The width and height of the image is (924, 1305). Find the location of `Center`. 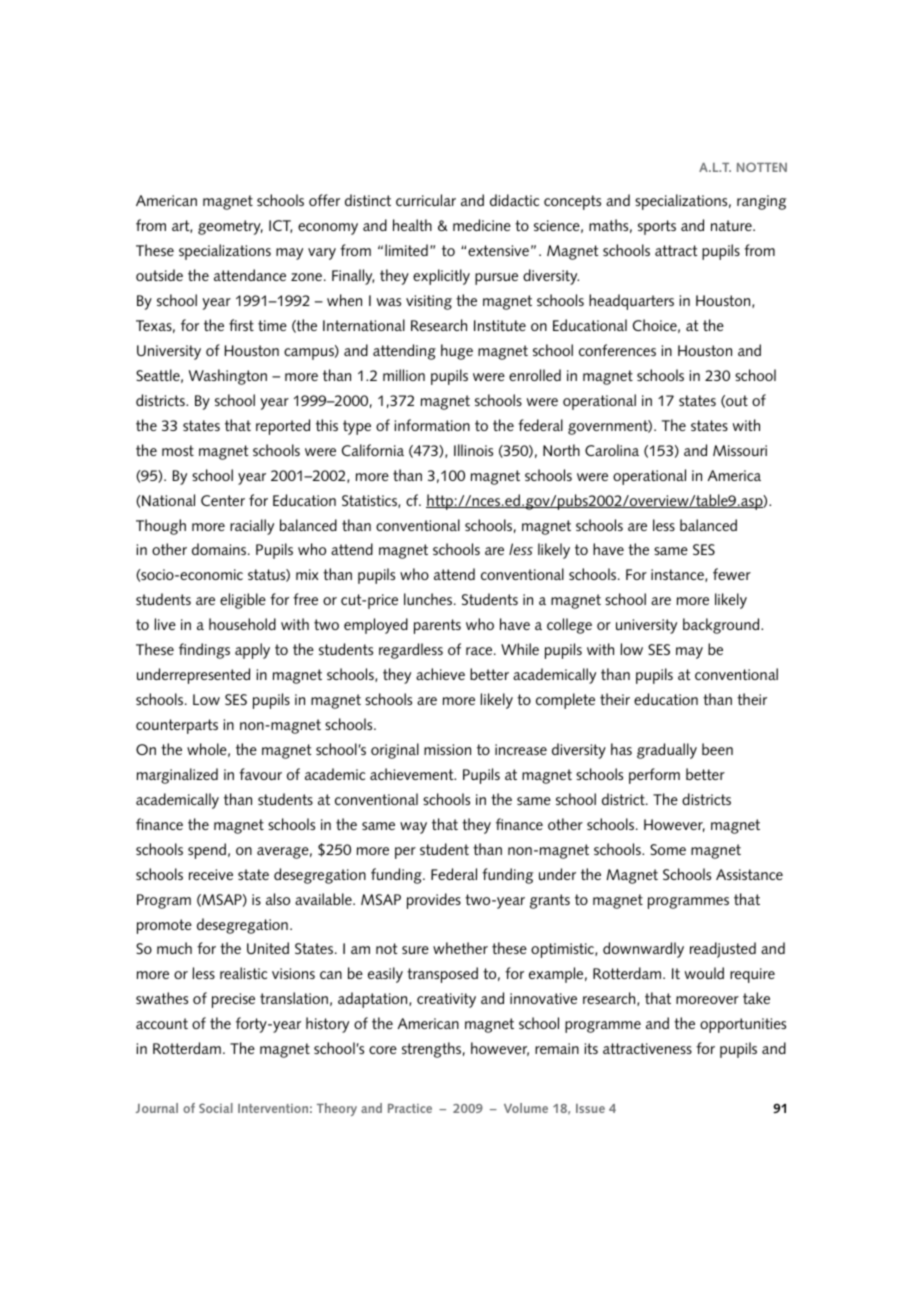

Center is located at coordinates (223, 500).
